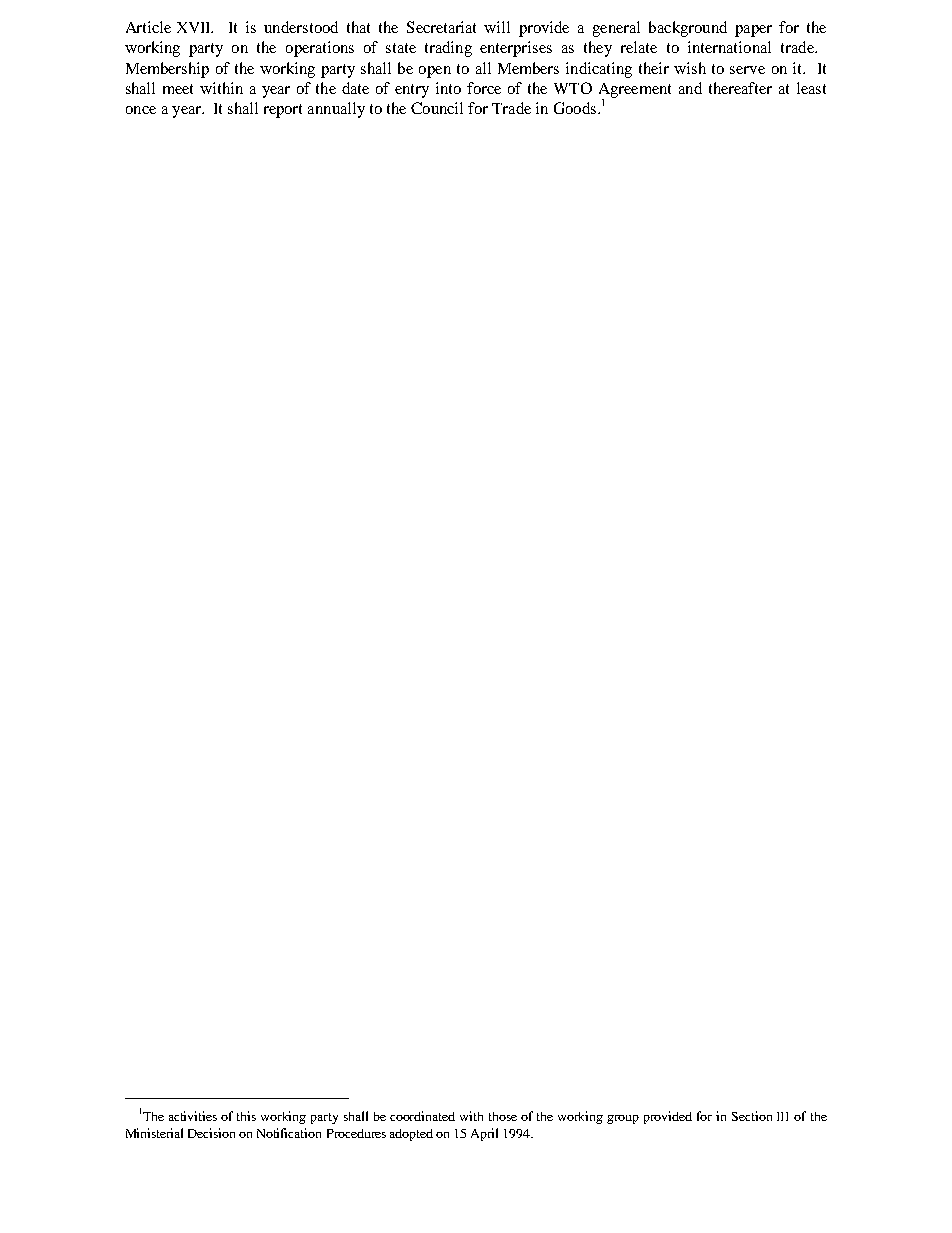  Describe the element at coordinates (503, 1116) in the screenshot. I see `those` at that location.
